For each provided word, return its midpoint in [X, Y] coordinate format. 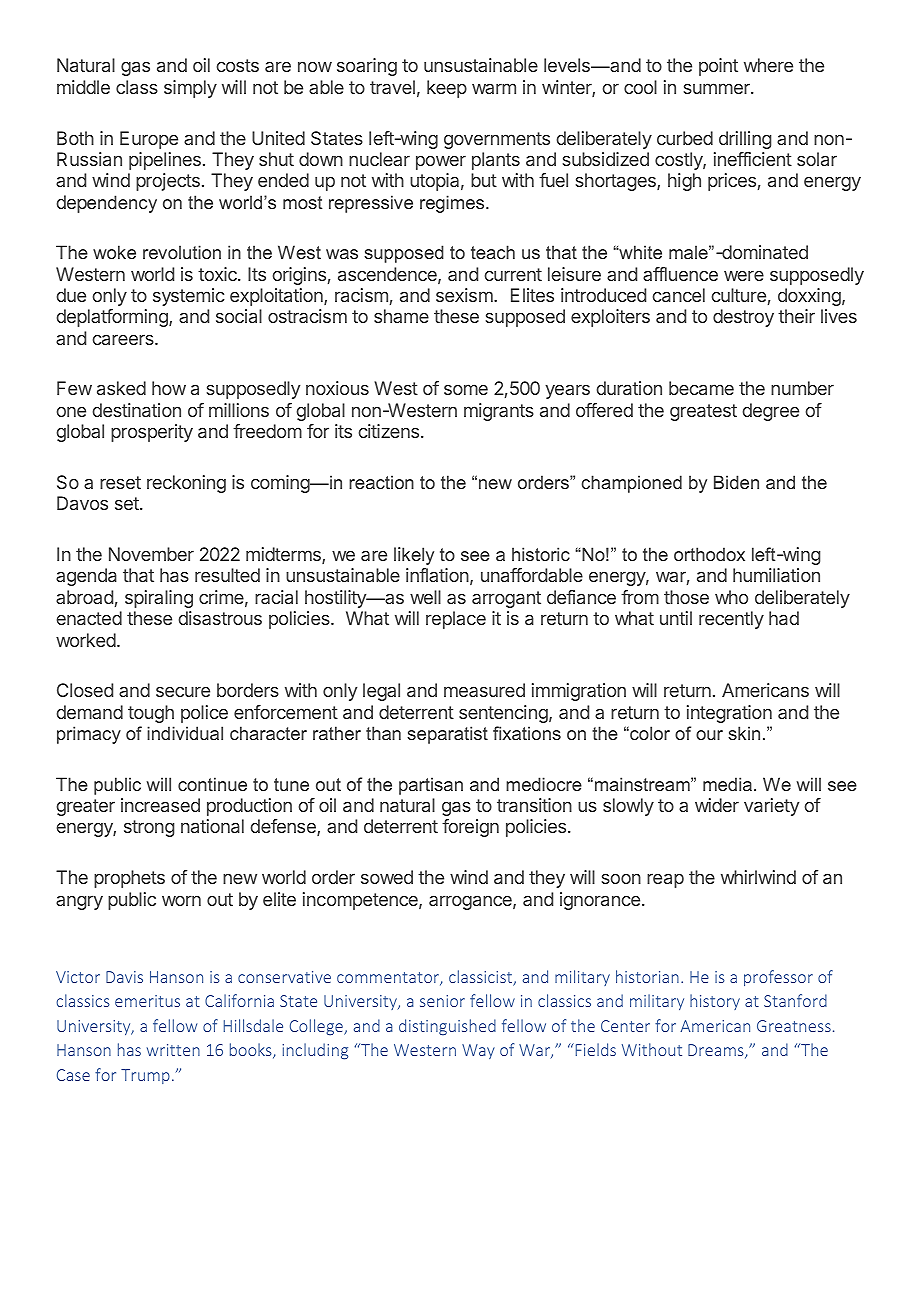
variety [771, 807]
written [173, 1050]
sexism [465, 295]
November [151, 554]
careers [124, 339]
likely [414, 556]
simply [190, 89]
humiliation [776, 575]
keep [447, 89]
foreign [470, 828]
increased [160, 805]
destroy [743, 318]
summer [718, 88]
